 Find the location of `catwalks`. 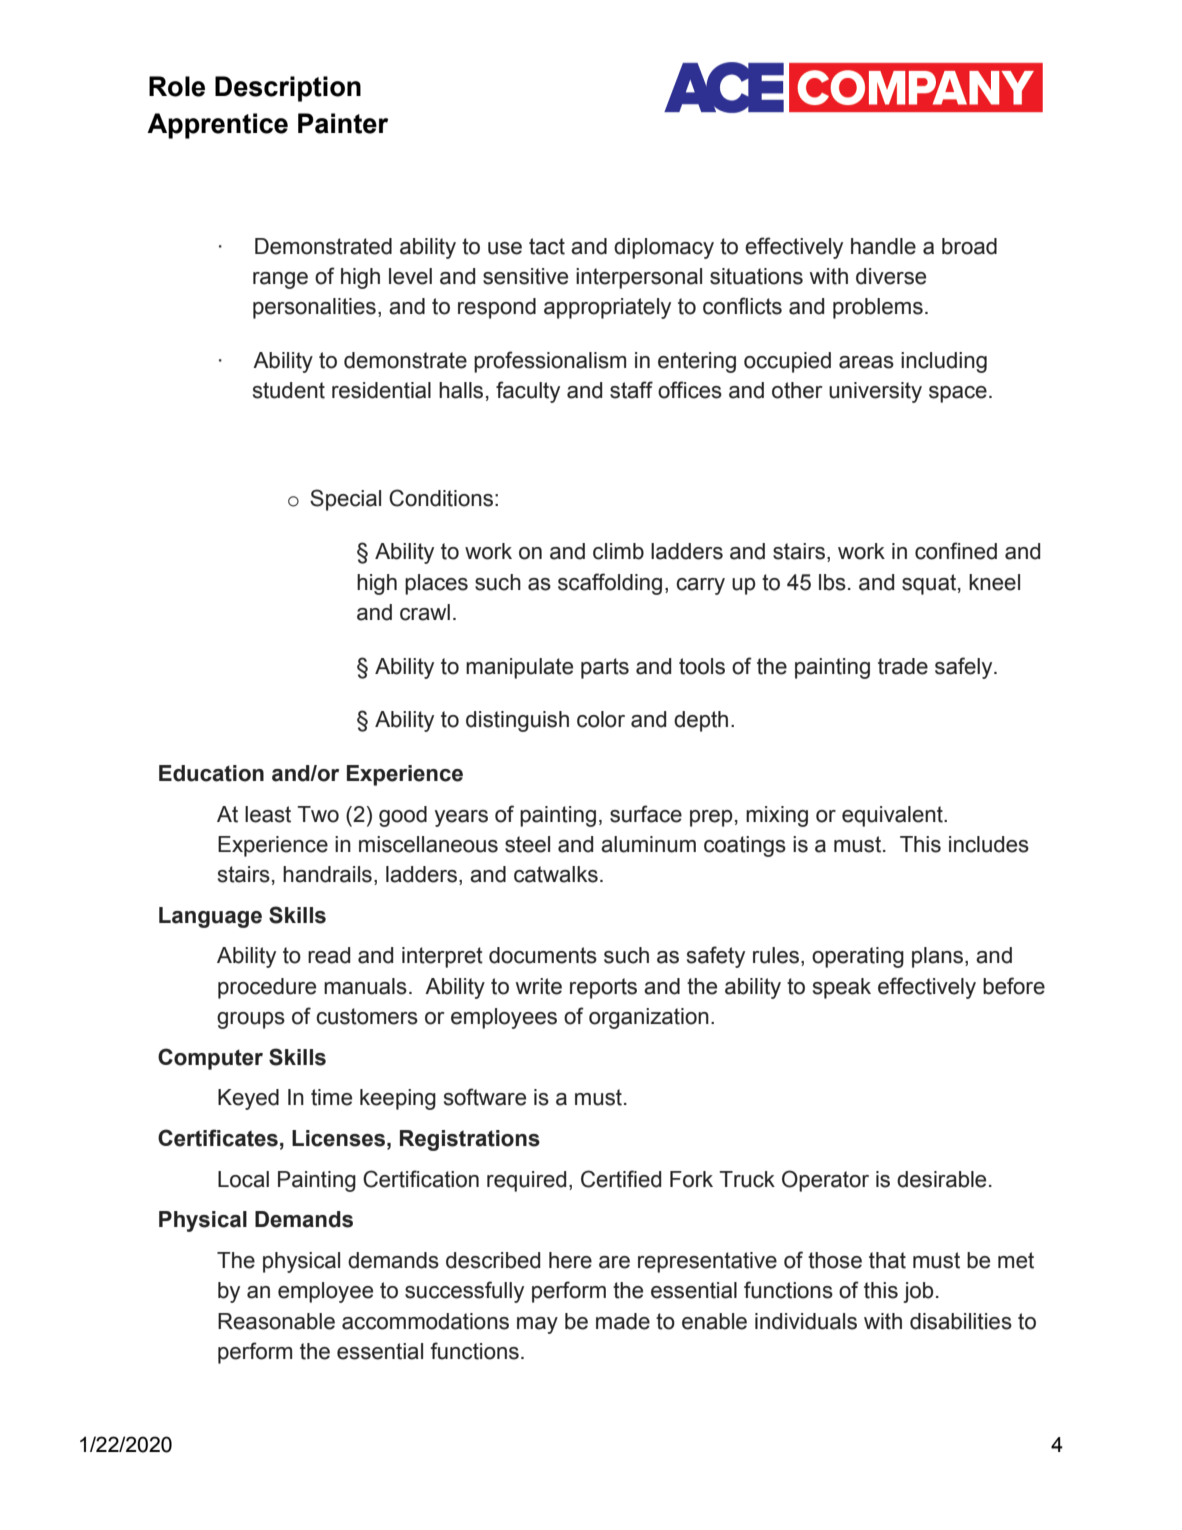

catwalks is located at coordinates (556, 874).
